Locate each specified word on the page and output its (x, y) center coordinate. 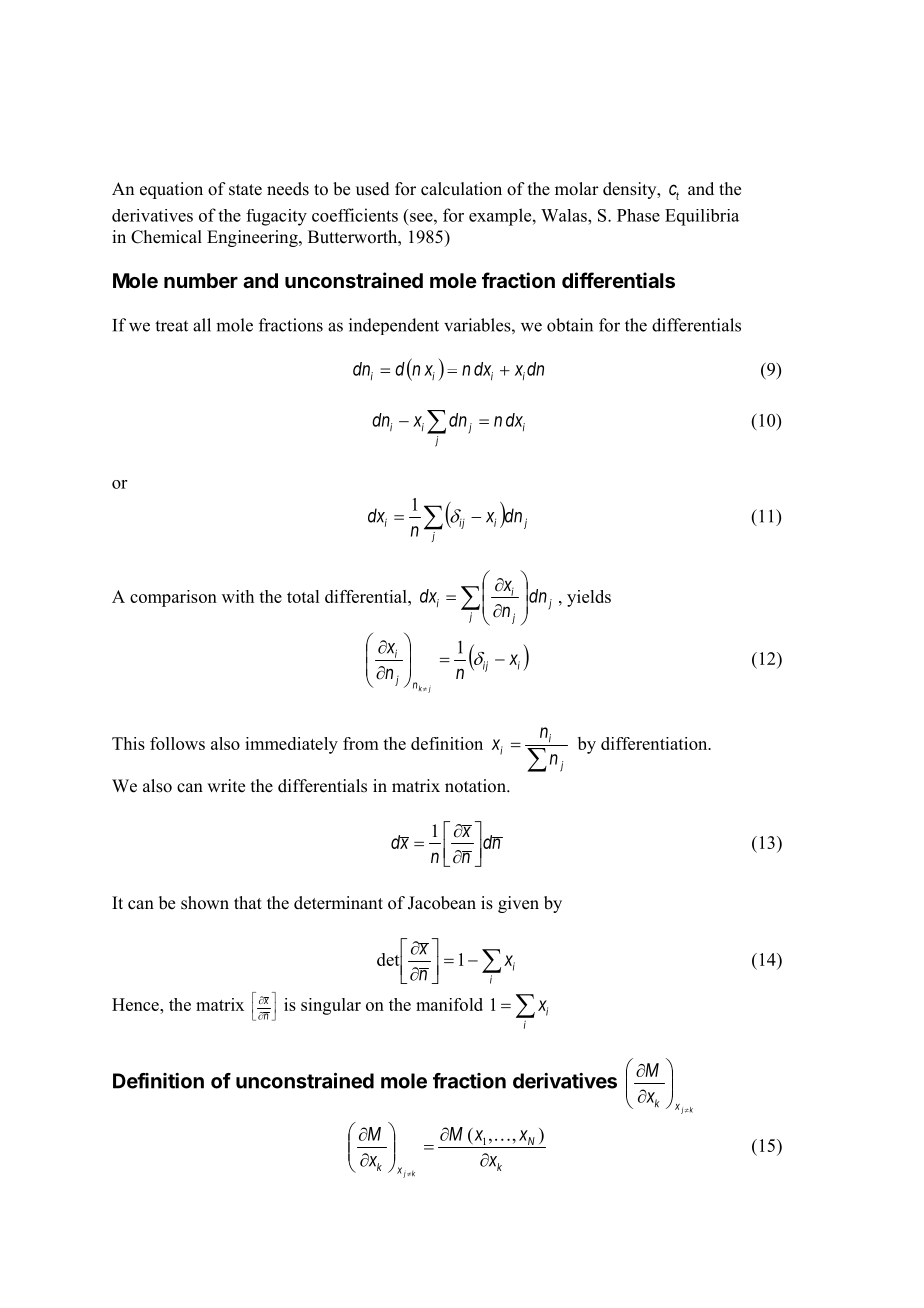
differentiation (655, 743)
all (202, 325)
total (303, 596)
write (226, 786)
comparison (173, 598)
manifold (449, 1004)
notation (476, 786)
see (422, 217)
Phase (638, 215)
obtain (570, 325)
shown (205, 903)
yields (589, 598)
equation (171, 190)
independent (394, 326)
